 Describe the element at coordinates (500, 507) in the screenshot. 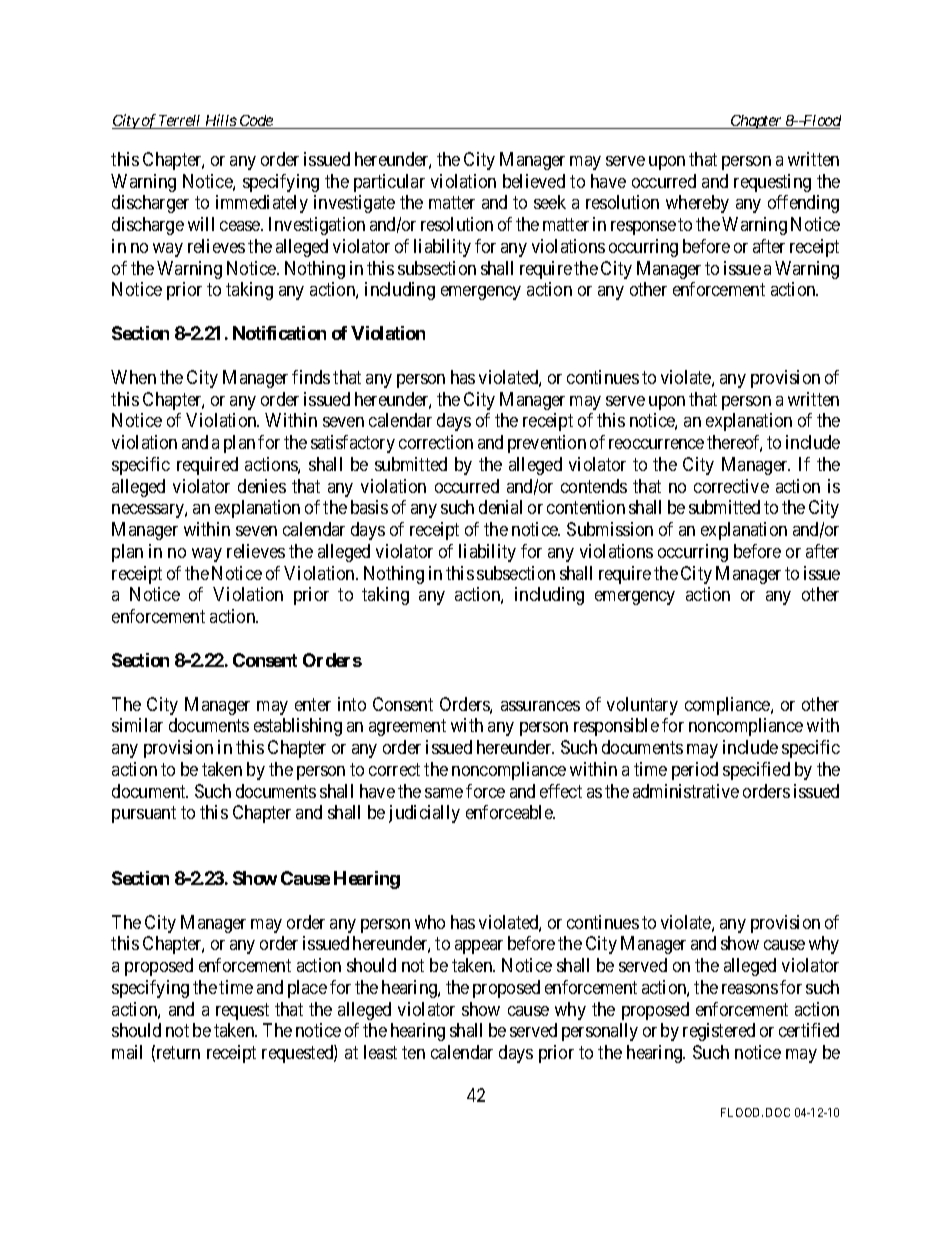

I see `denial` at that location.
